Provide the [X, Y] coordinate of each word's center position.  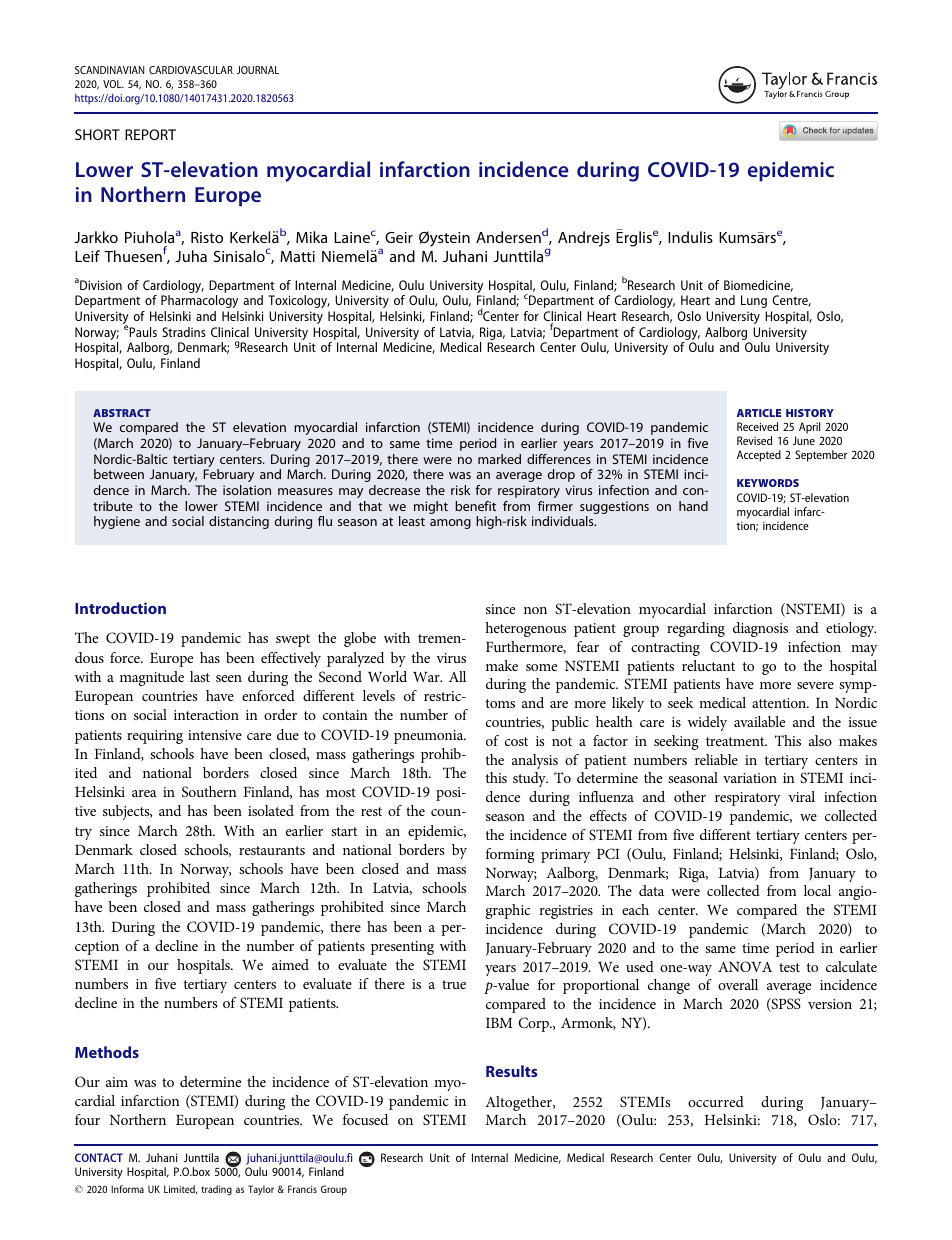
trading [216, 1190]
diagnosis [760, 629]
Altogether [520, 1103]
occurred [716, 1101]
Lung [754, 301]
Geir [399, 237]
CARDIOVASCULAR [191, 70]
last [200, 676]
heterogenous [525, 629]
